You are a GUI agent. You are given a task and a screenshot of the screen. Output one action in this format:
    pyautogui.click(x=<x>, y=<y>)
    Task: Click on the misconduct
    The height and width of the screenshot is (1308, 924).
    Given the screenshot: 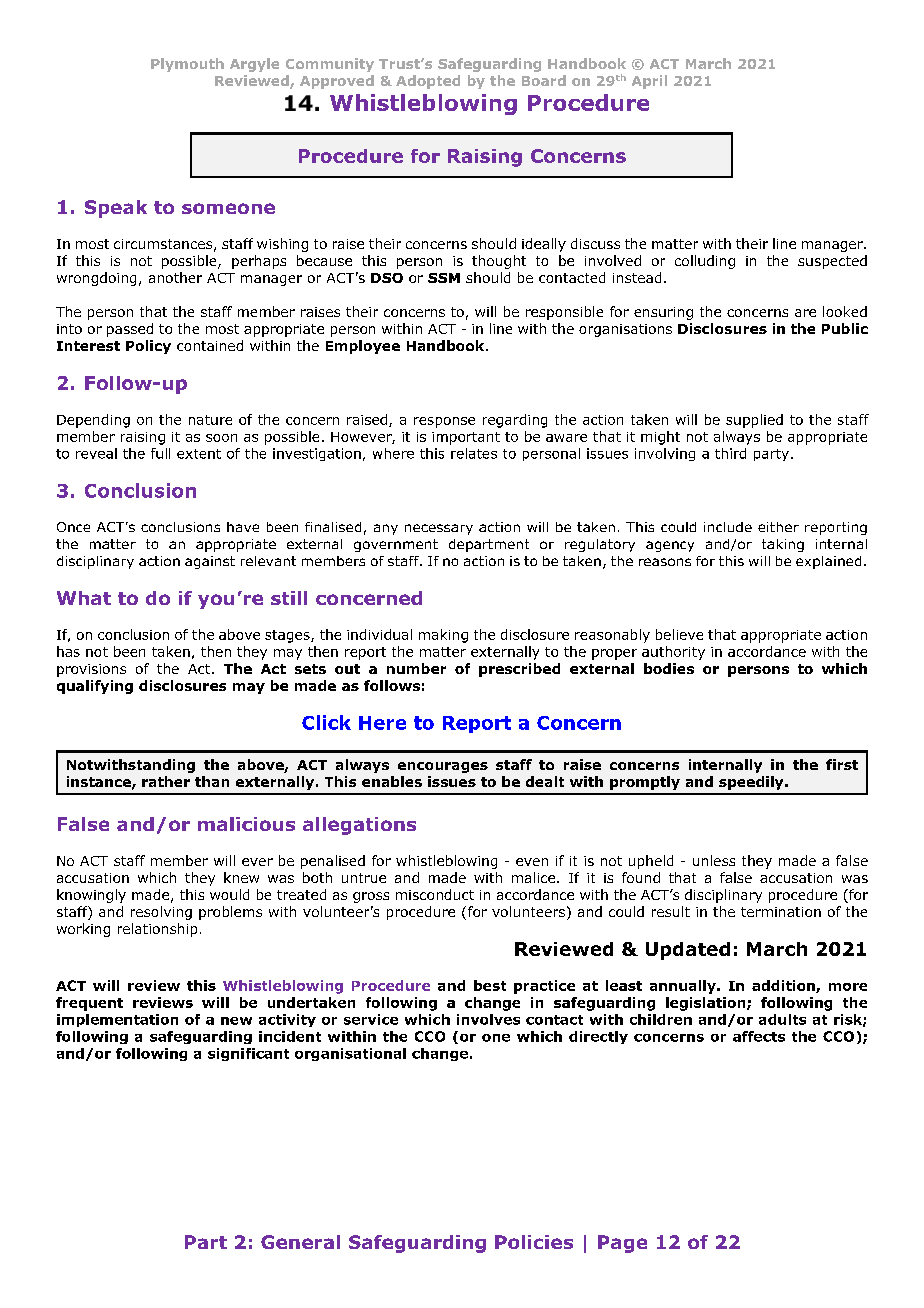 What is the action you would take?
    pyautogui.click(x=435, y=894)
